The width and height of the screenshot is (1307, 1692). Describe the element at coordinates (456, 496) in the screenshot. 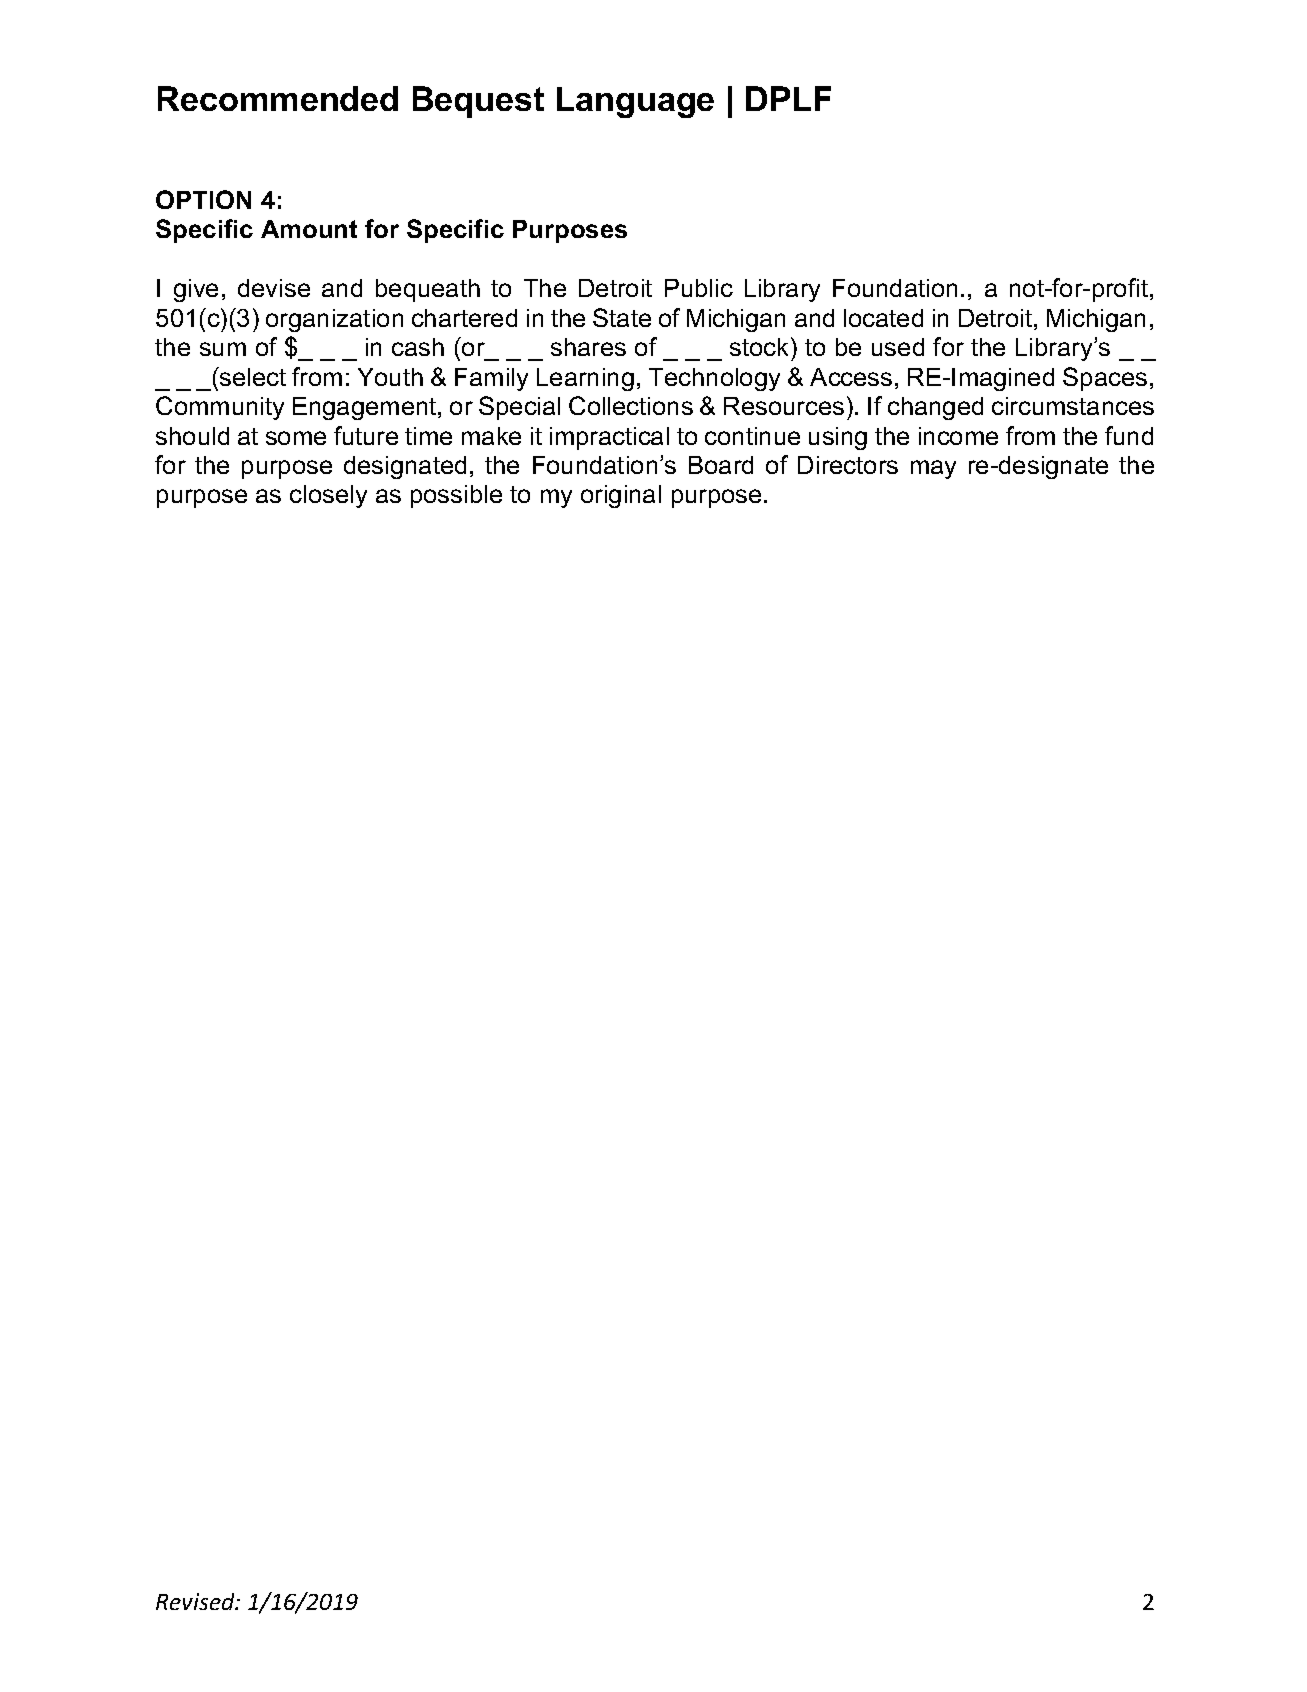

I see `possible` at that location.
